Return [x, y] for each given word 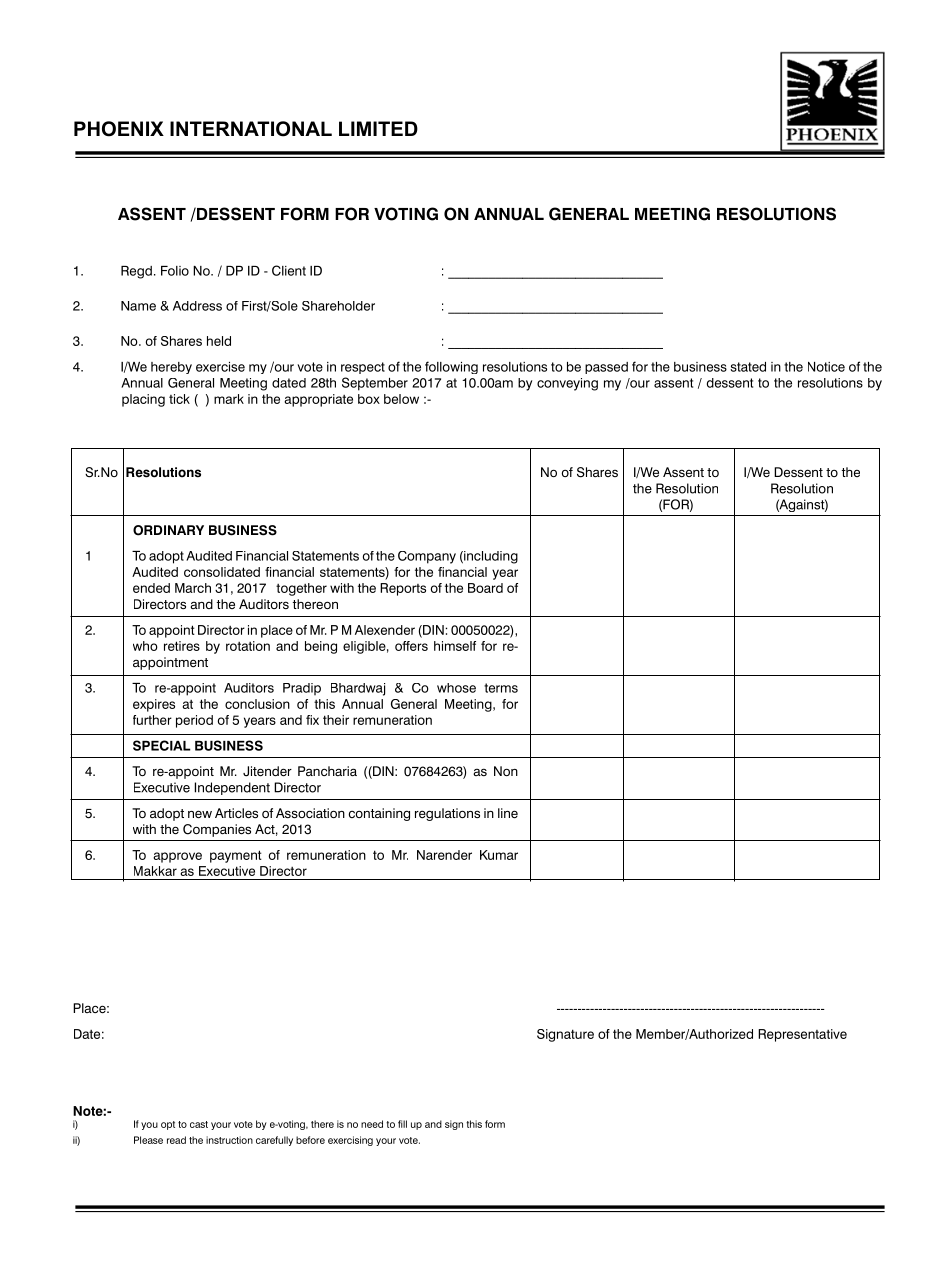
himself [455, 646]
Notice [826, 367]
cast [199, 1124]
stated [748, 367]
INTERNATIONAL [251, 129]
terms [501, 688]
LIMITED [378, 128]
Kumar [499, 855]
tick [179, 399]
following [451, 367]
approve [177, 857]
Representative [802, 1035]
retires [182, 646]
